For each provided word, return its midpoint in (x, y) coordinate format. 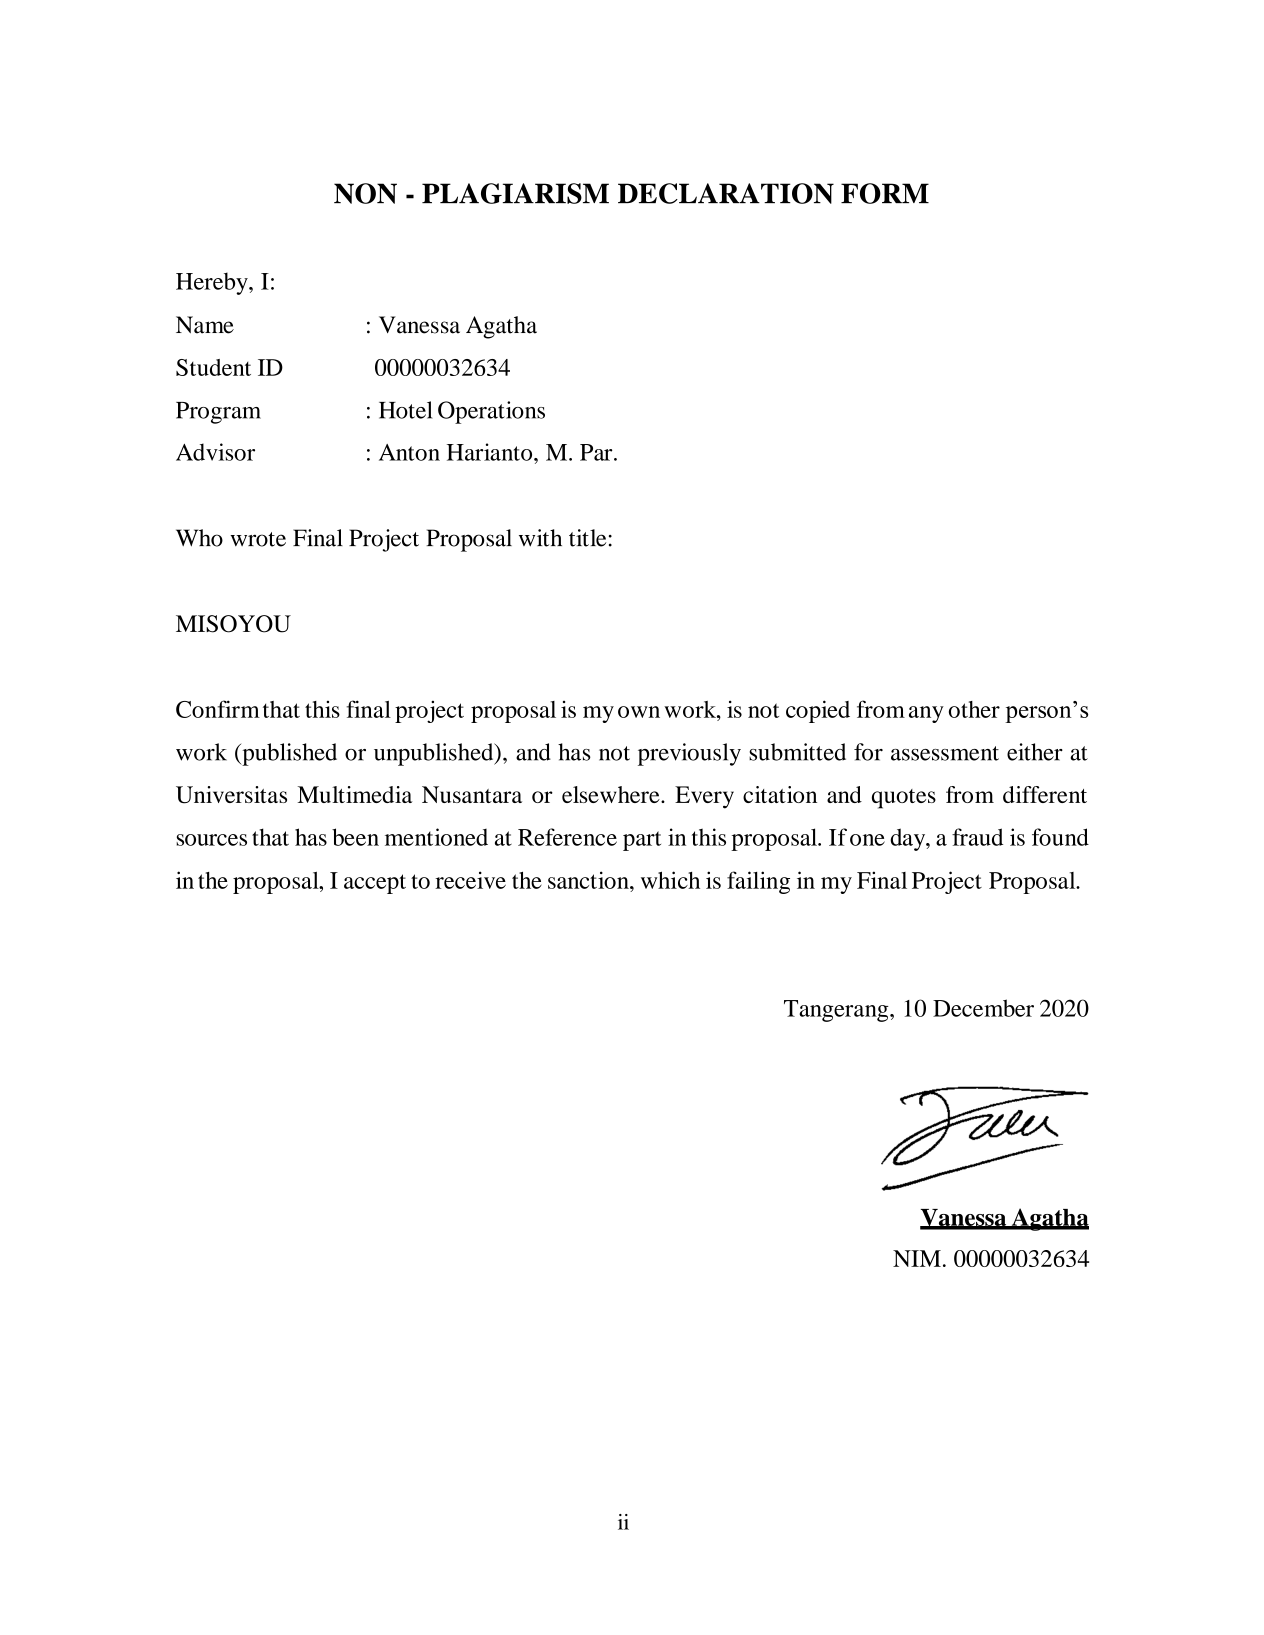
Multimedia (355, 794)
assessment (945, 753)
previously (689, 754)
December (983, 1008)
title (587, 538)
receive (470, 880)
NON (365, 193)
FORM (885, 193)
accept (375, 884)
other (974, 709)
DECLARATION (726, 193)
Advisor (215, 452)
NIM (917, 1258)
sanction (589, 880)
